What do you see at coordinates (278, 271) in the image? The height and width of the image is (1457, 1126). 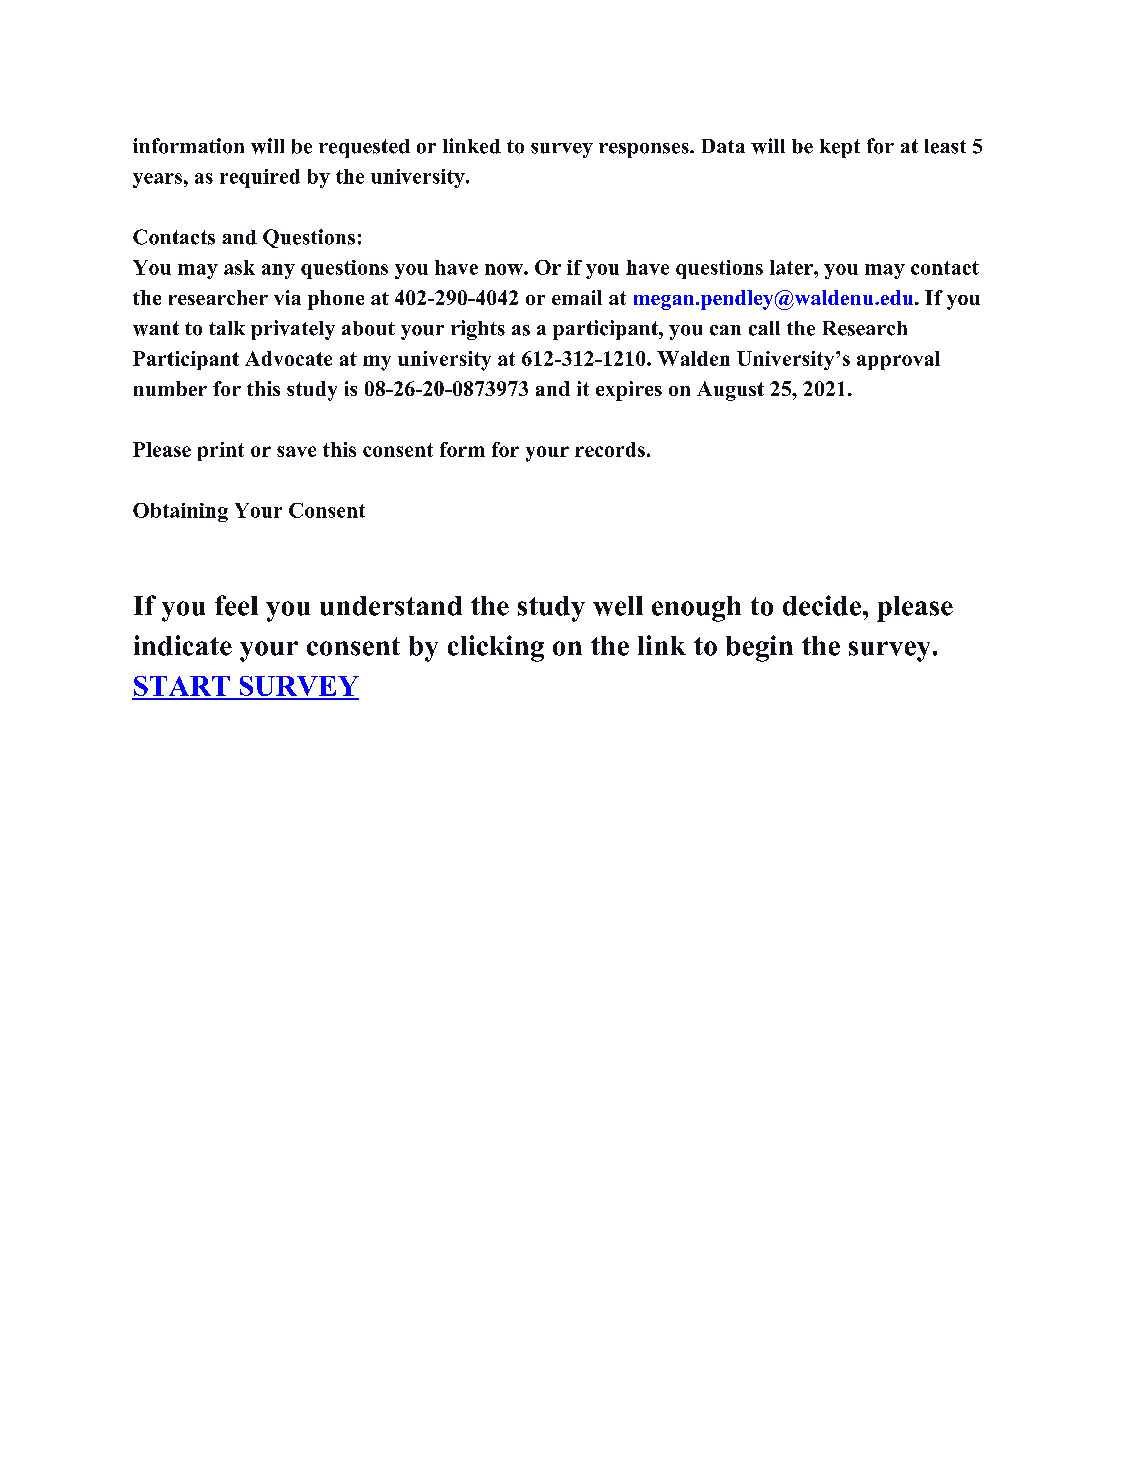 I see `any` at bounding box center [278, 271].
